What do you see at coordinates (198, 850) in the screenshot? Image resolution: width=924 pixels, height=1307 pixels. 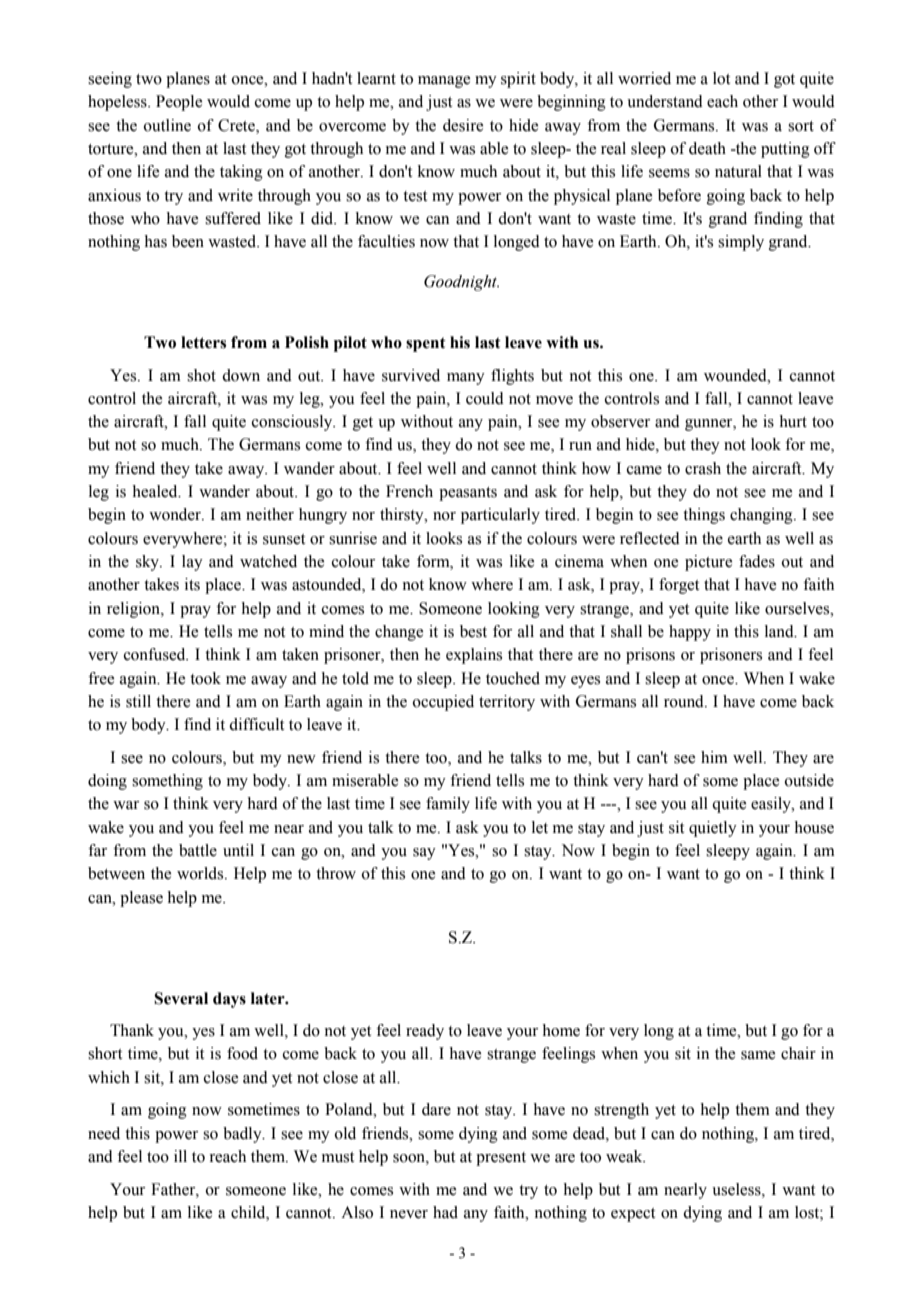 I see `battle` at bounding box center [198, 850].
